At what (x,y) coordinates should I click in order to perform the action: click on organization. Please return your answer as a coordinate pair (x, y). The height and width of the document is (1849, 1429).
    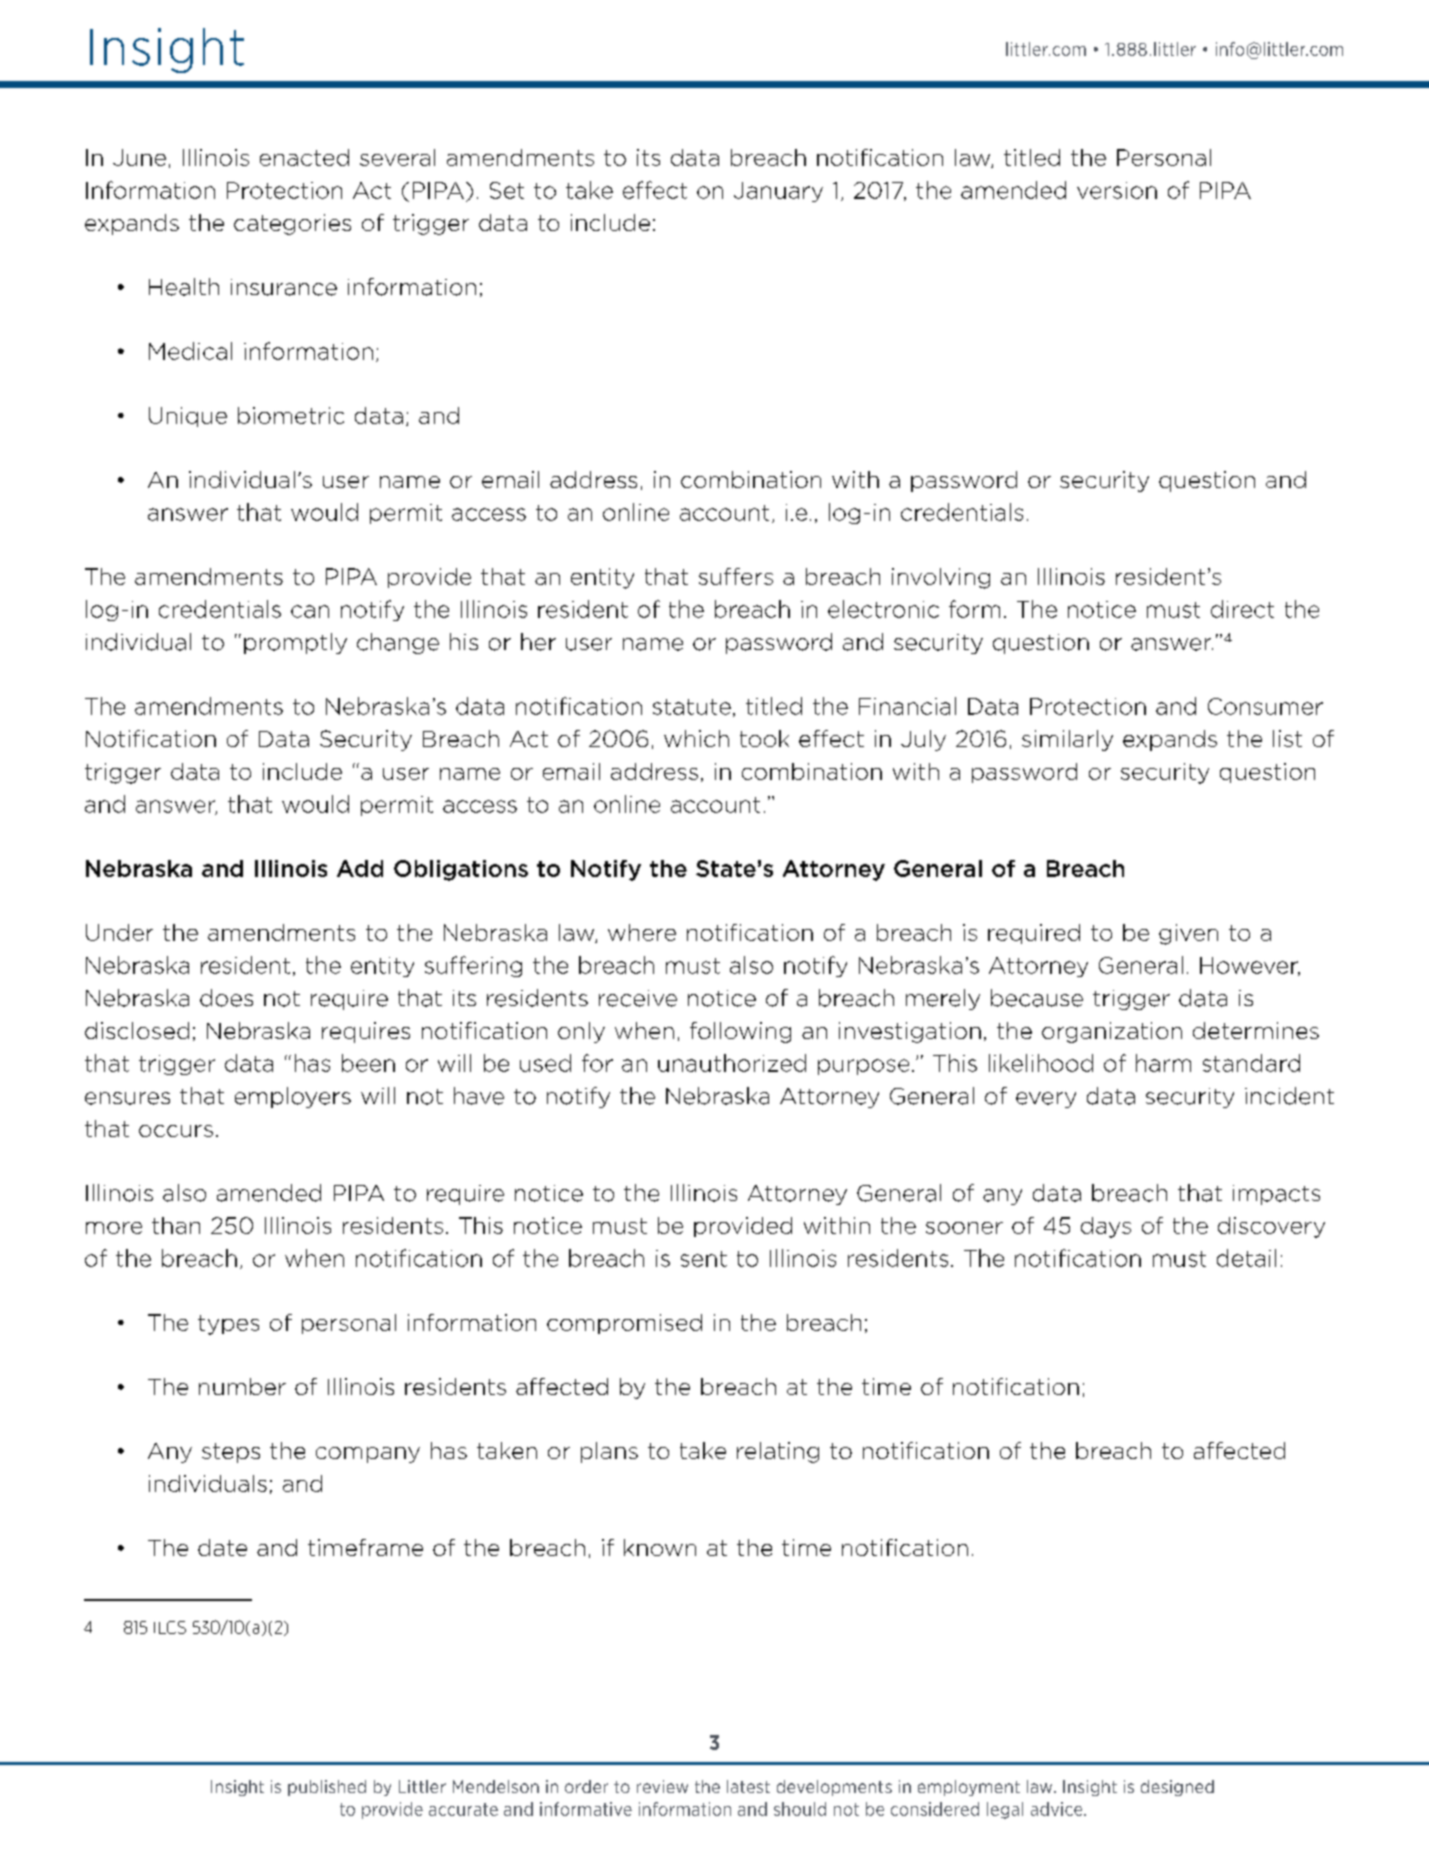
    Looking at the image, I should click on (1112, 1032).
